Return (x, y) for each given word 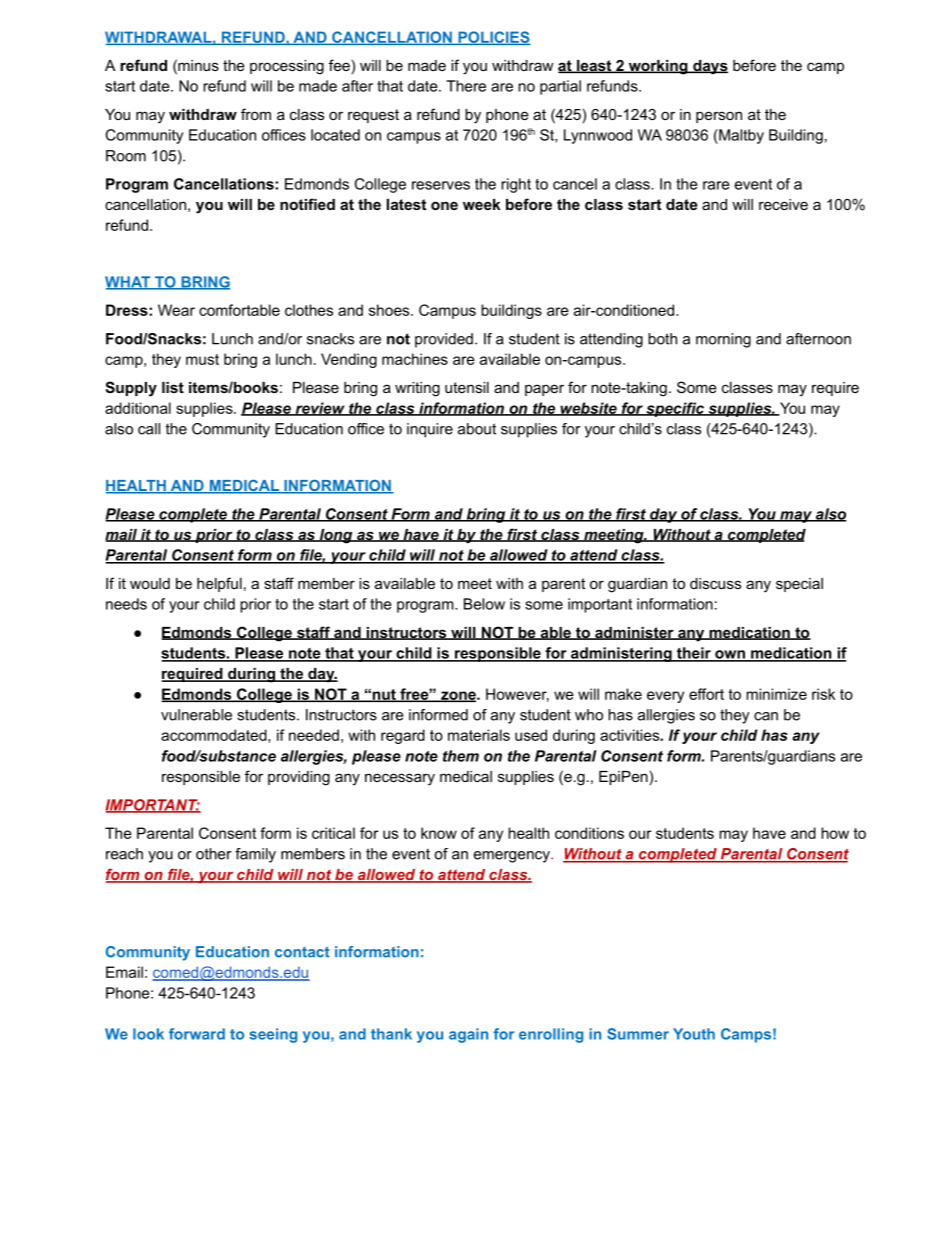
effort (706, 694)
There (466, 86)
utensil (467, 387)
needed (314, 735)
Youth (694, 1034)
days (709, 67)
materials (479, 735)
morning (723, 340)
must (202, 359)
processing (287, 67)
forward (197, 1034)
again (468, 1035)
